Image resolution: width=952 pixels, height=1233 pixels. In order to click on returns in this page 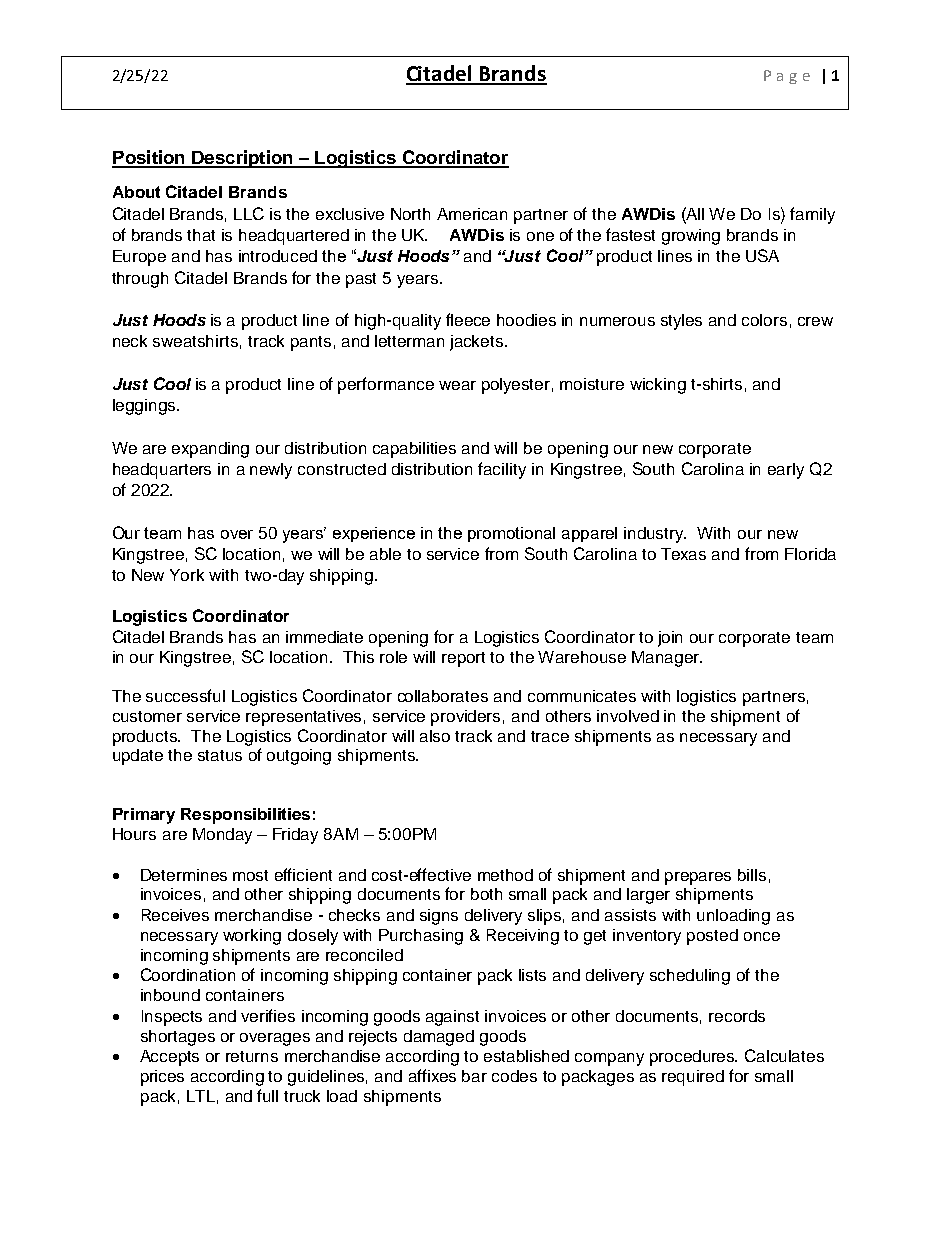, I will do `click(252, 1056)`.
